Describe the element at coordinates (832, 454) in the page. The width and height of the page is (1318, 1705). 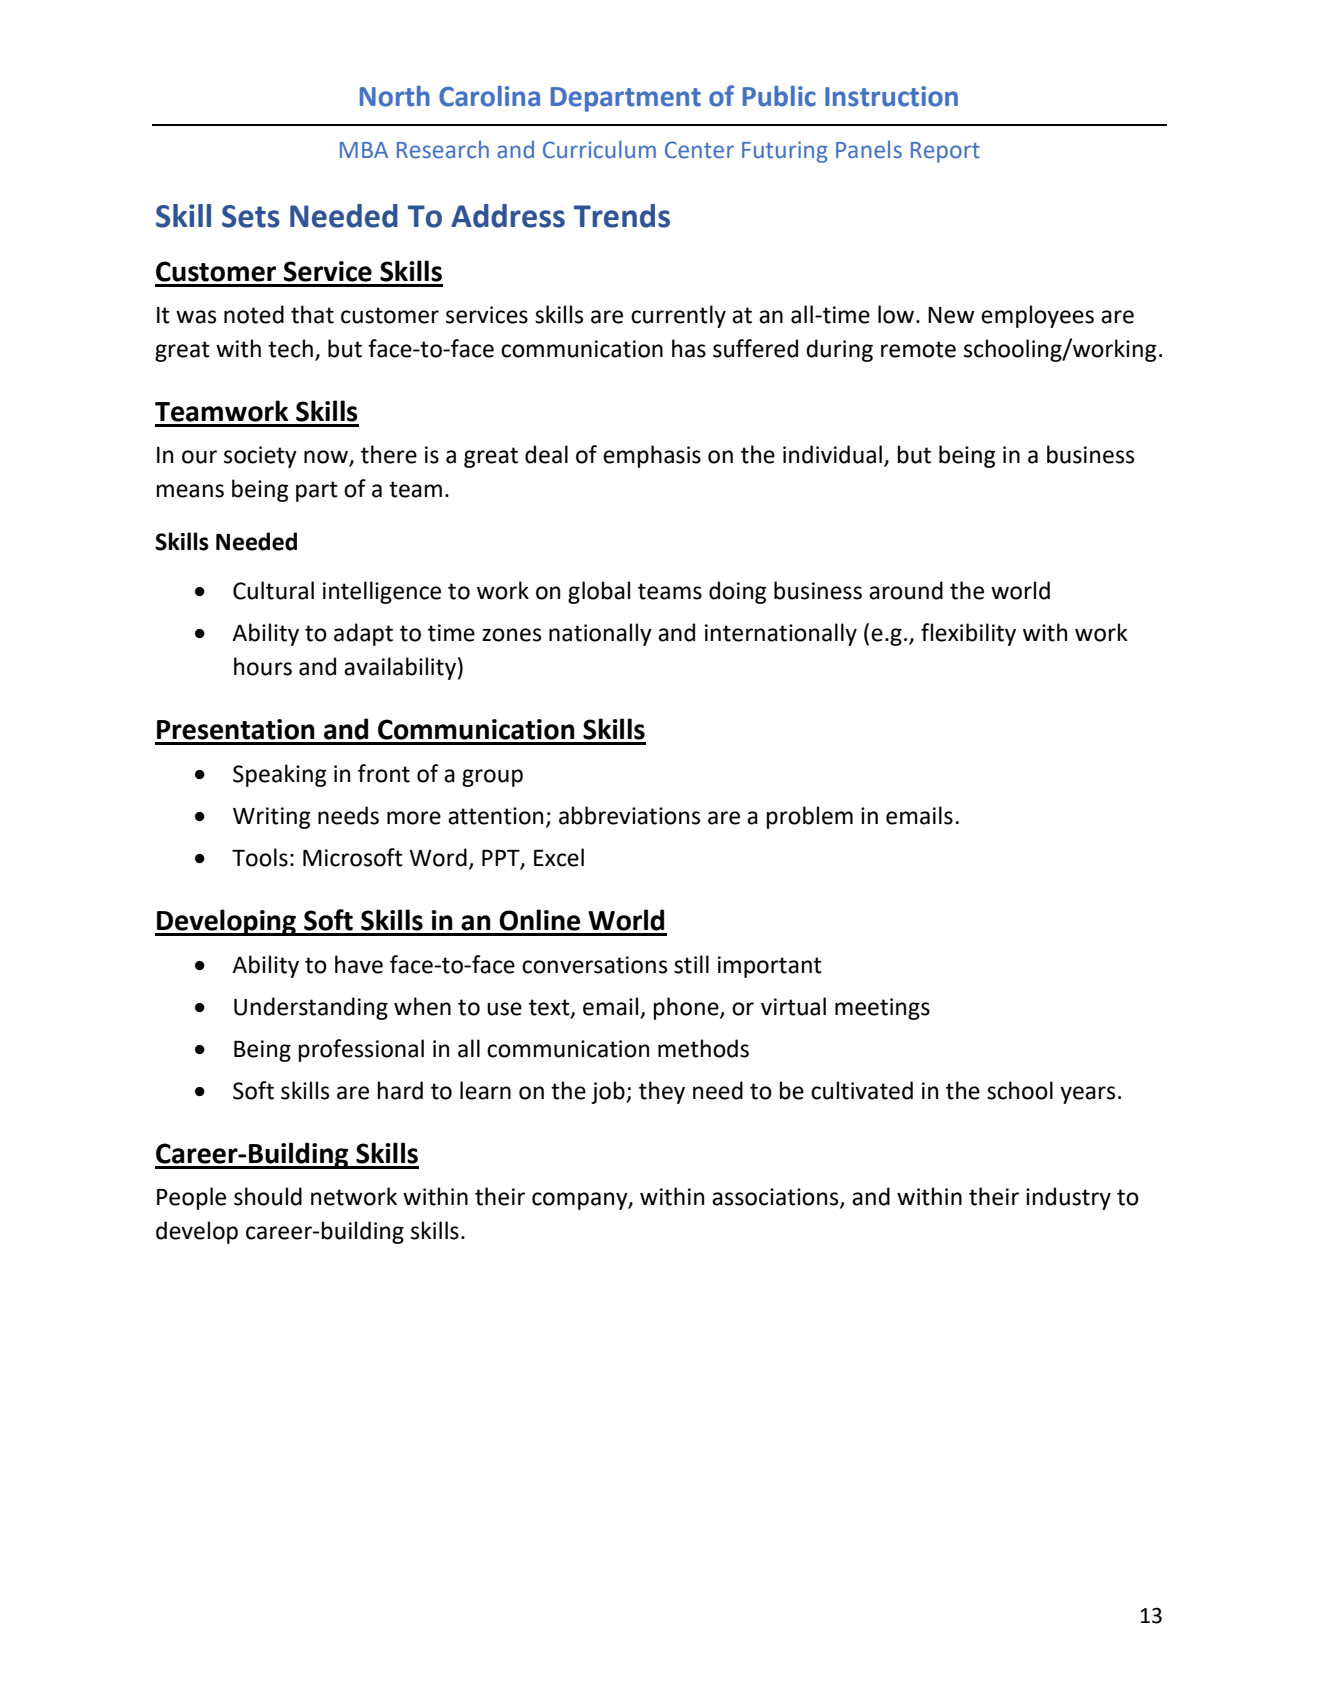
I see `individual` at that location.
